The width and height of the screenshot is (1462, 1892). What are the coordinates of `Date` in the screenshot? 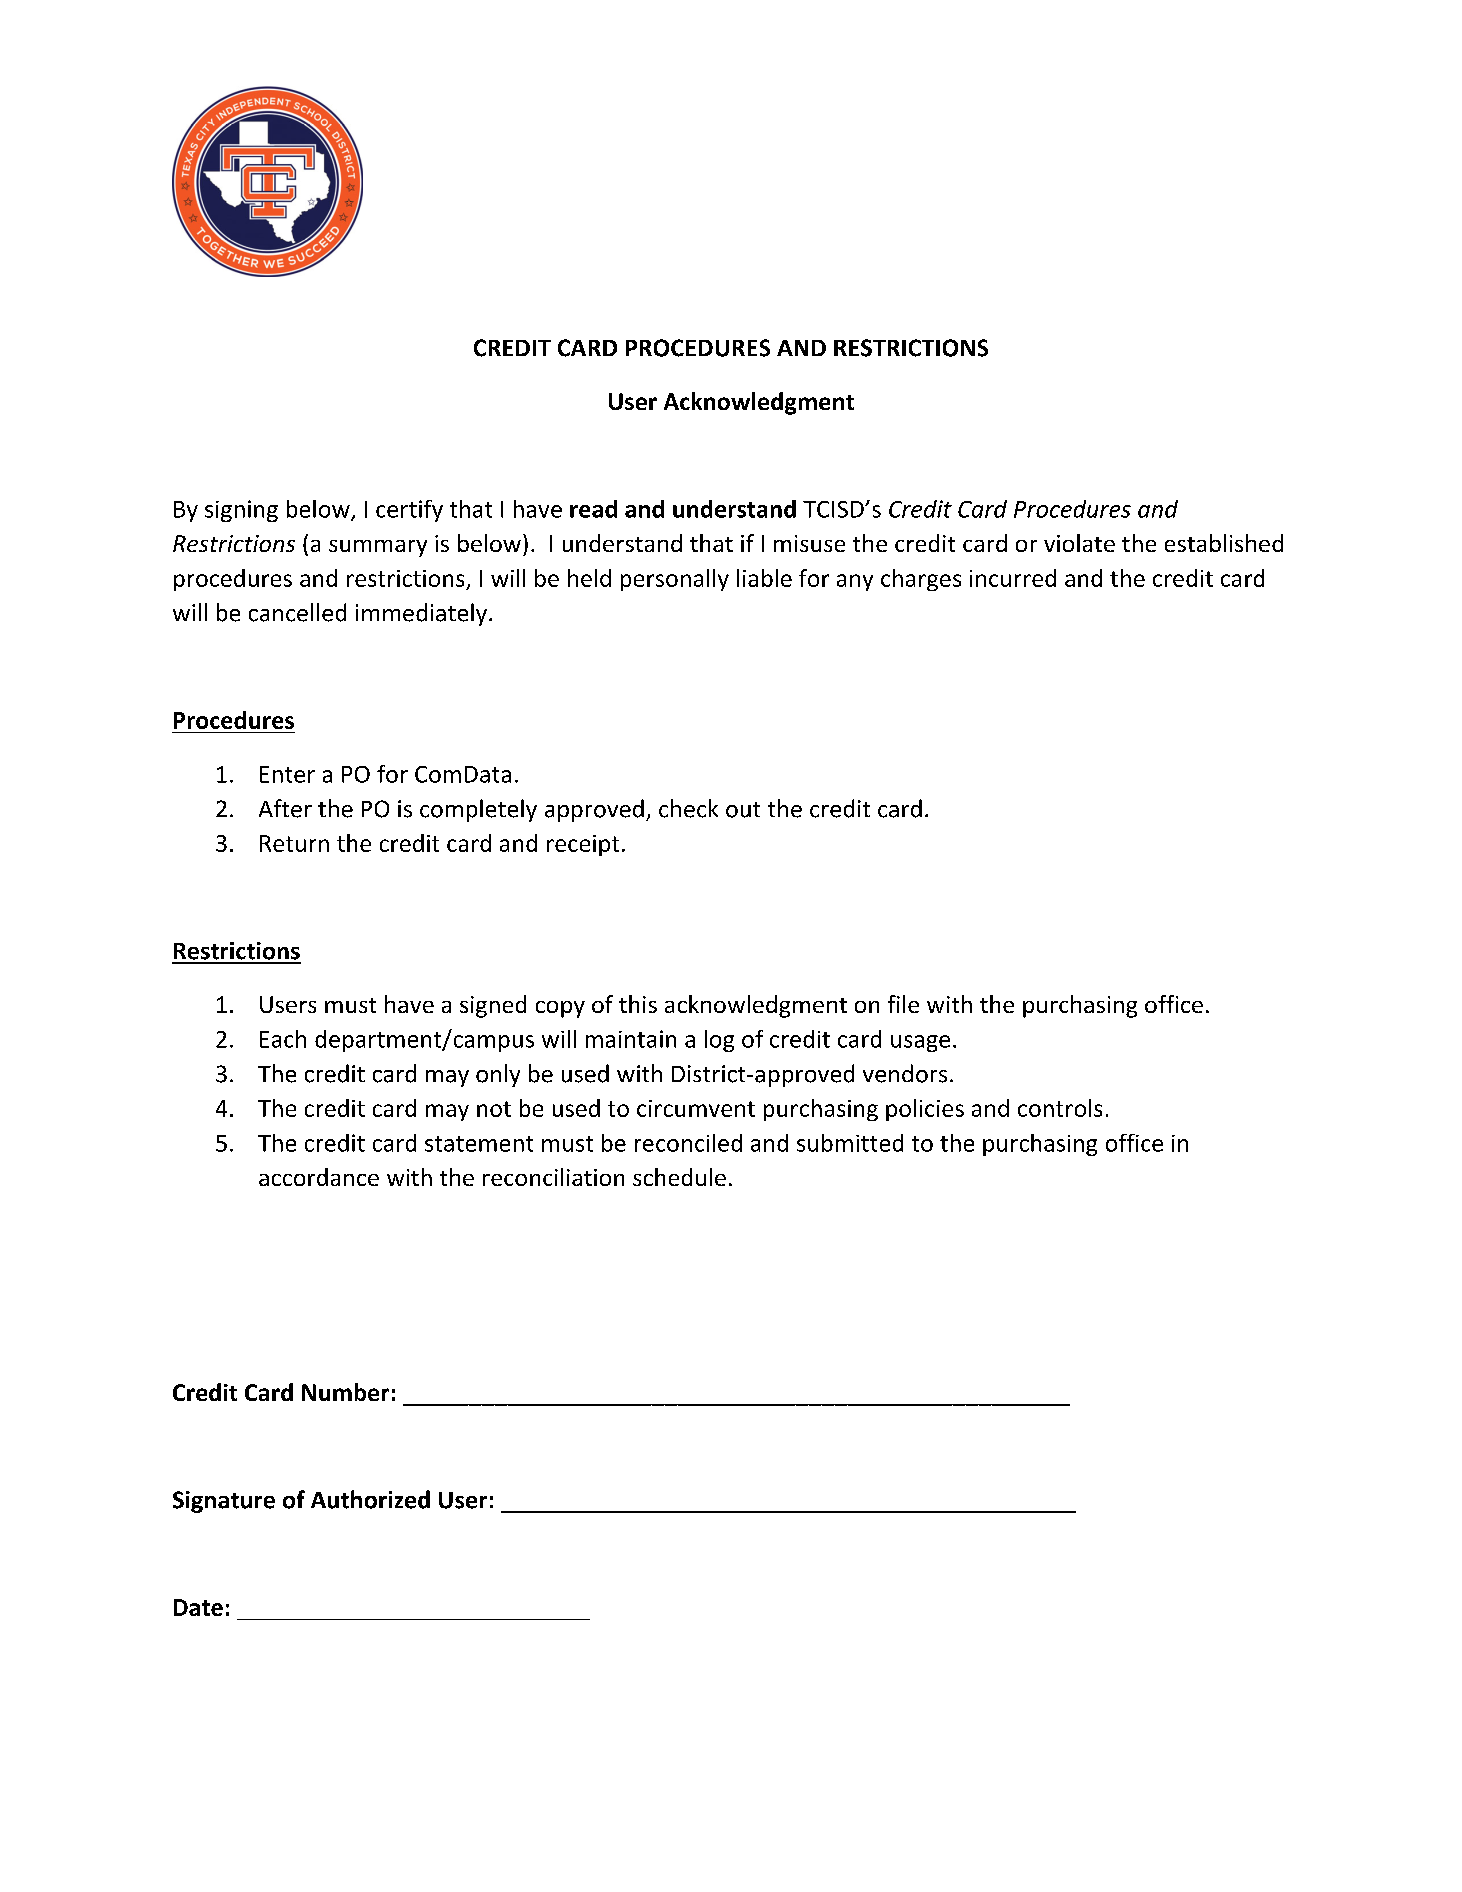 It's located at (198, 1607).
